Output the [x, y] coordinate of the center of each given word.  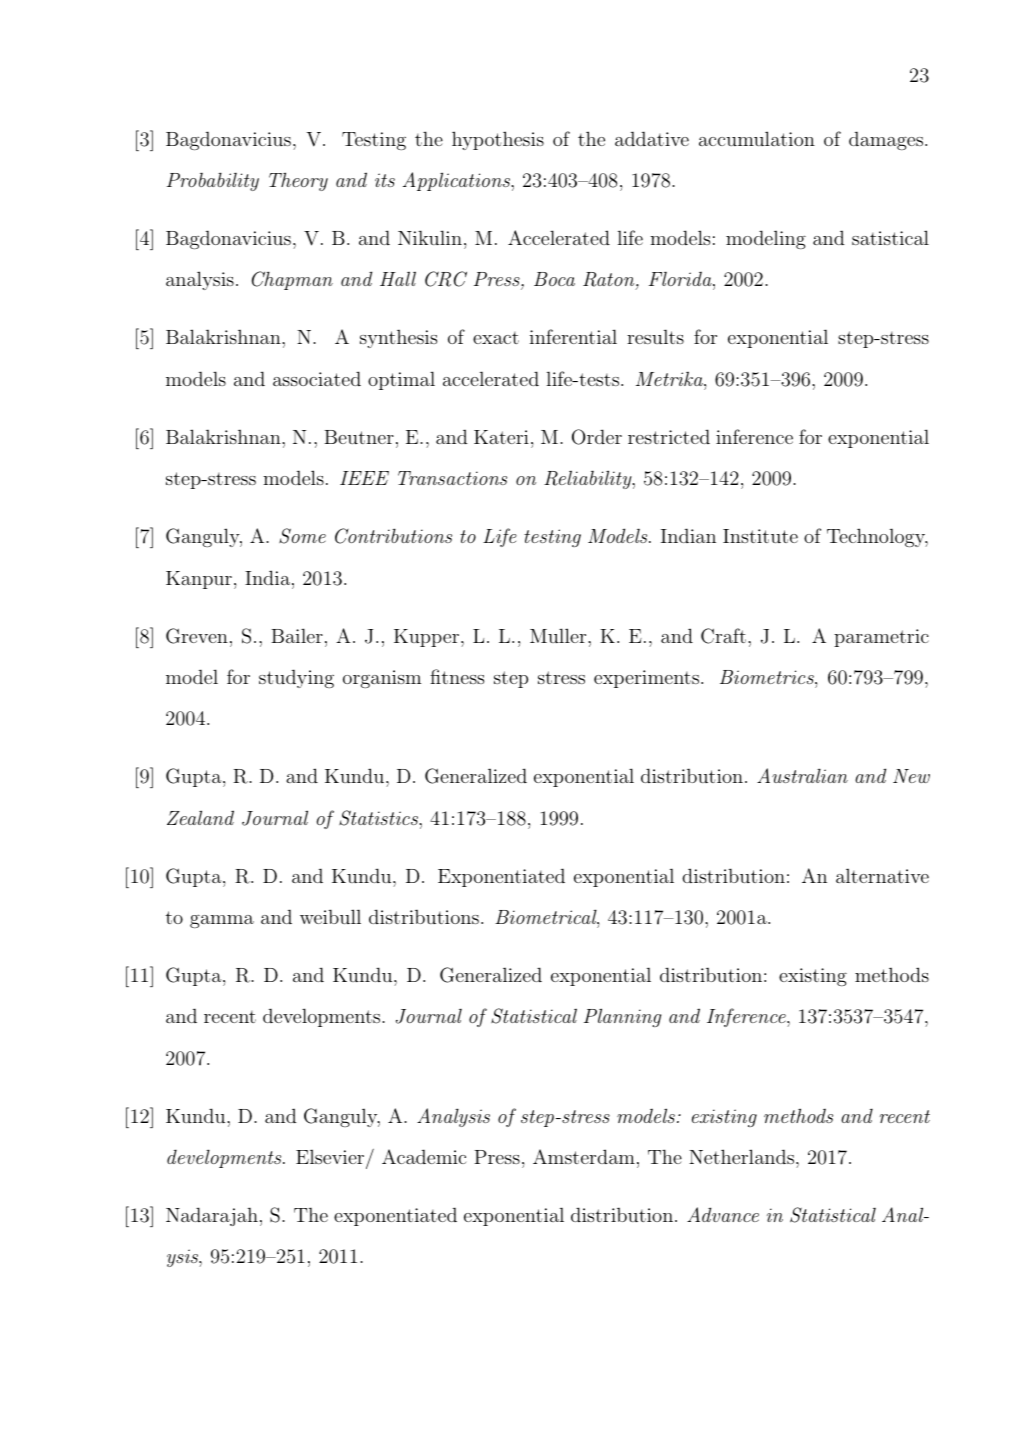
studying [296, 678]
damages [887, 140]
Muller [559, 635]
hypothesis [498, 140]
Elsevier [331, 1158]
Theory [298, 181]
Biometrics [768, 677]
